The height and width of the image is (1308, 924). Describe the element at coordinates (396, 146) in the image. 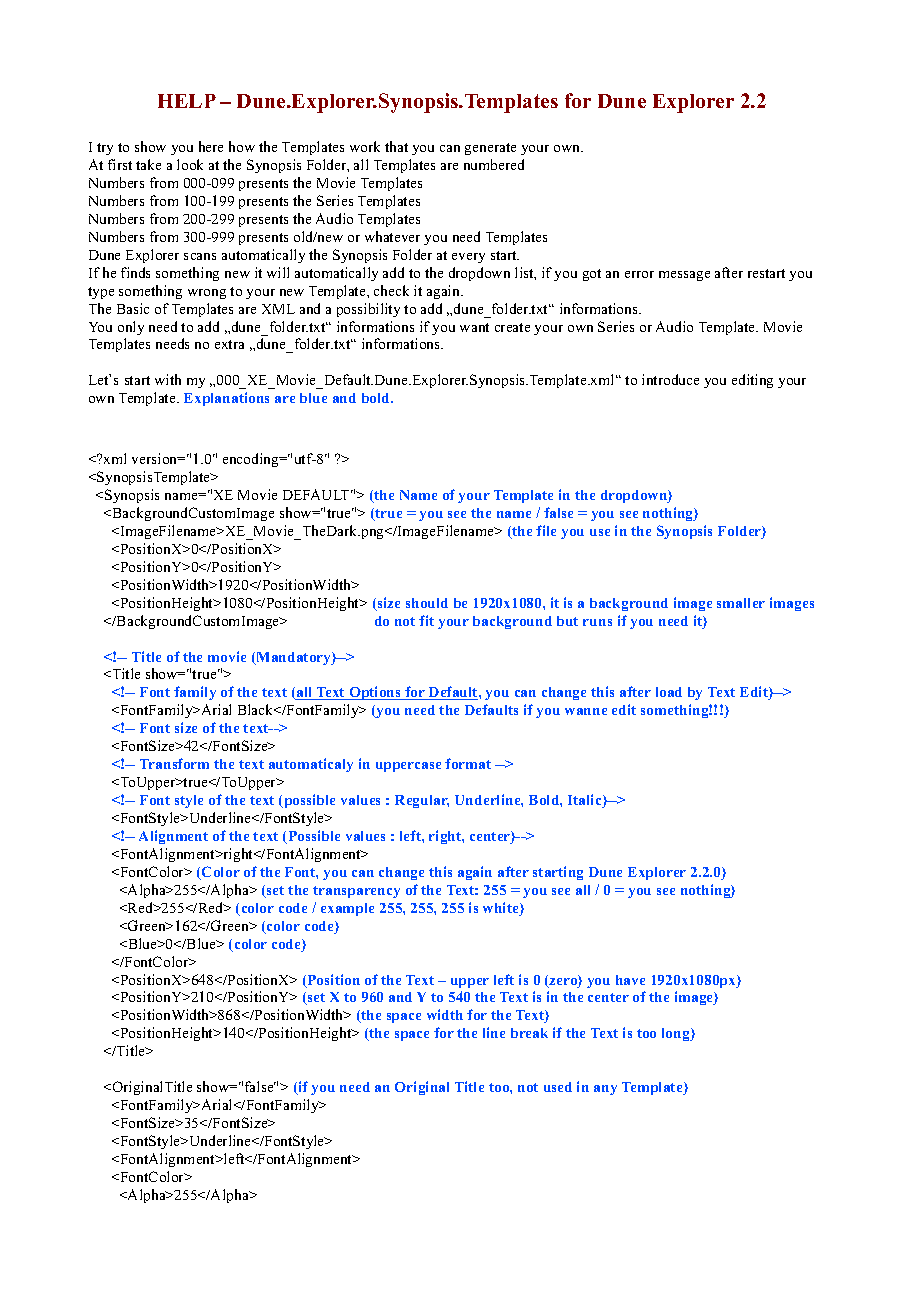

I see `that` at that location.
